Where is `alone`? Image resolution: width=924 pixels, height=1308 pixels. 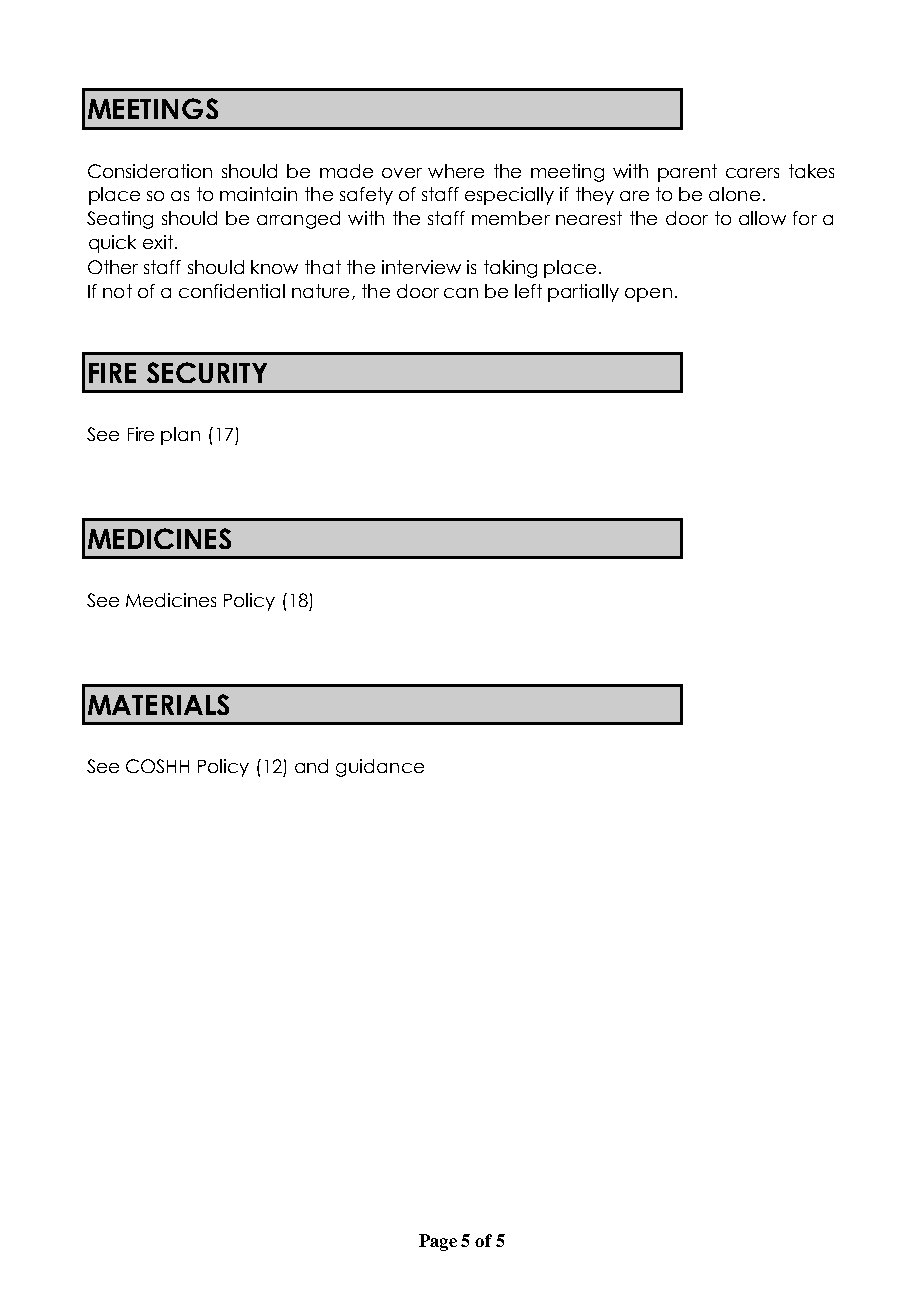 alone is located at coordinates (734, 194).
